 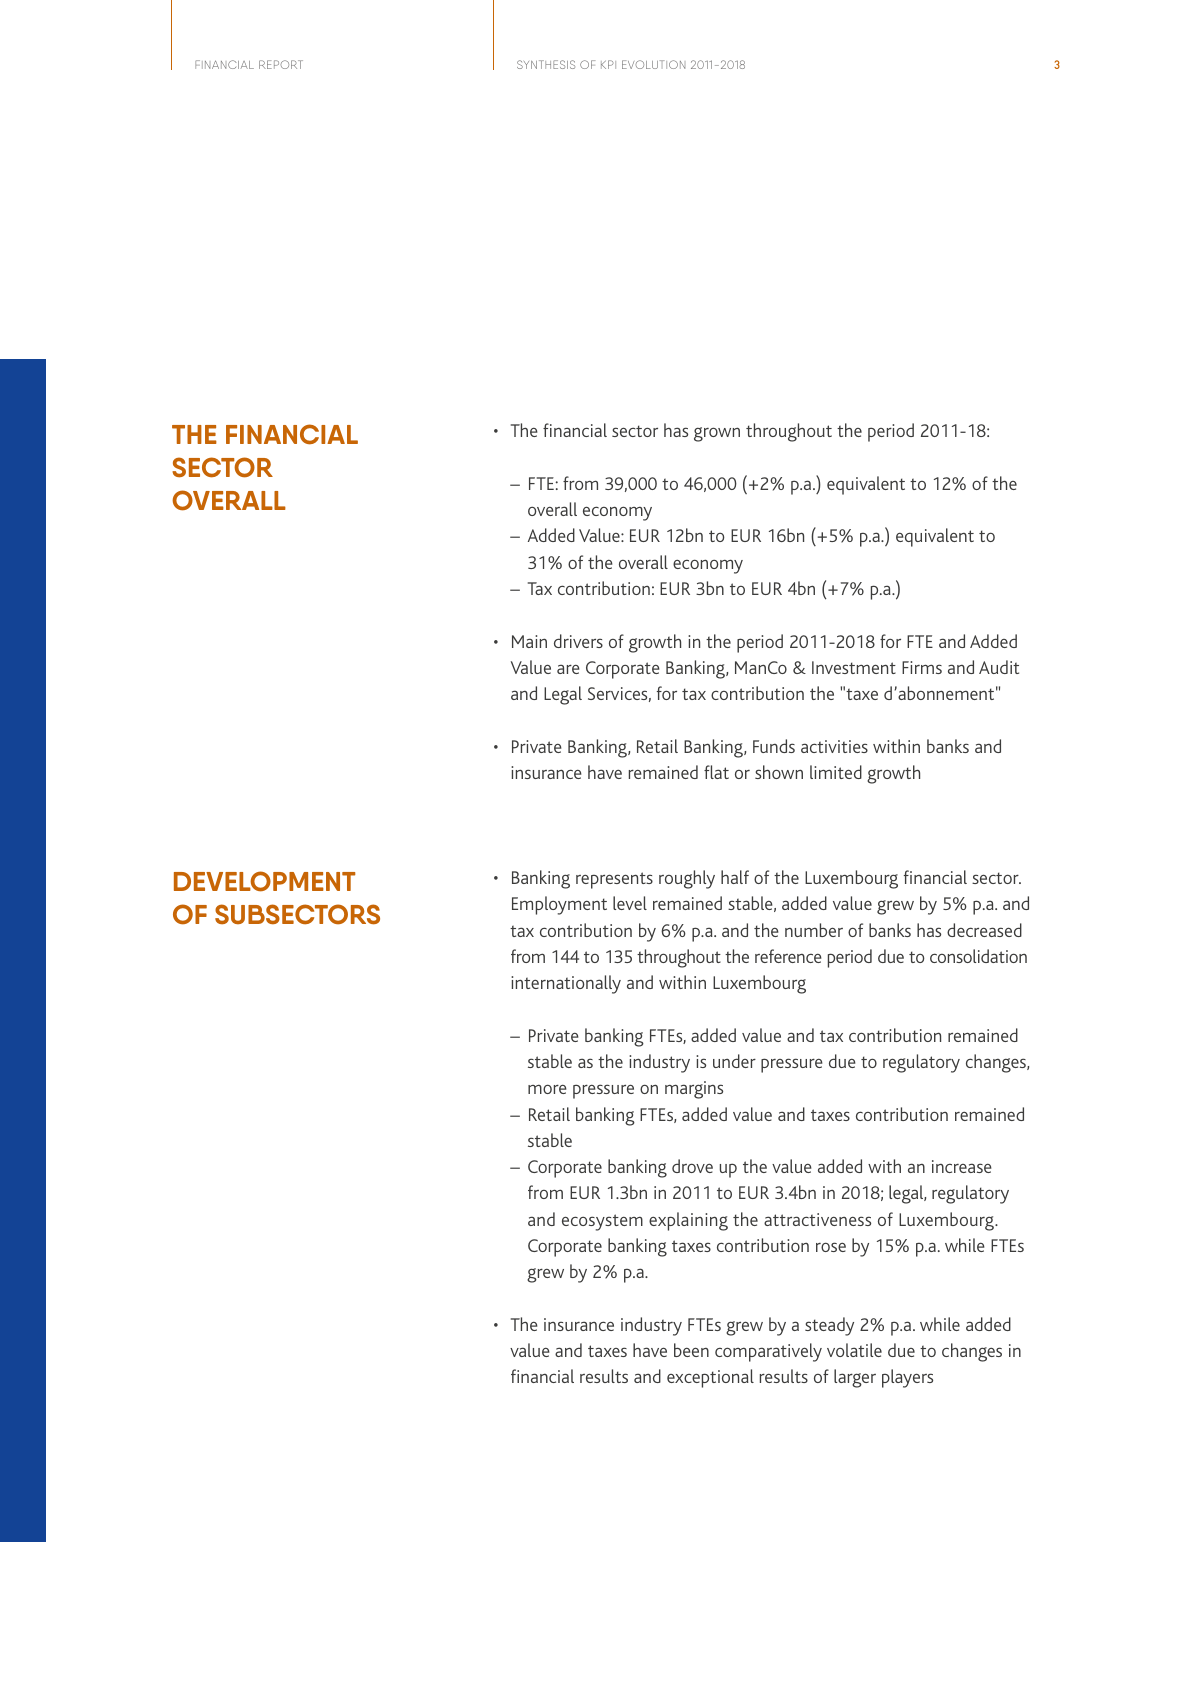 I want to click on Firms, so click(x=922, y=667).
